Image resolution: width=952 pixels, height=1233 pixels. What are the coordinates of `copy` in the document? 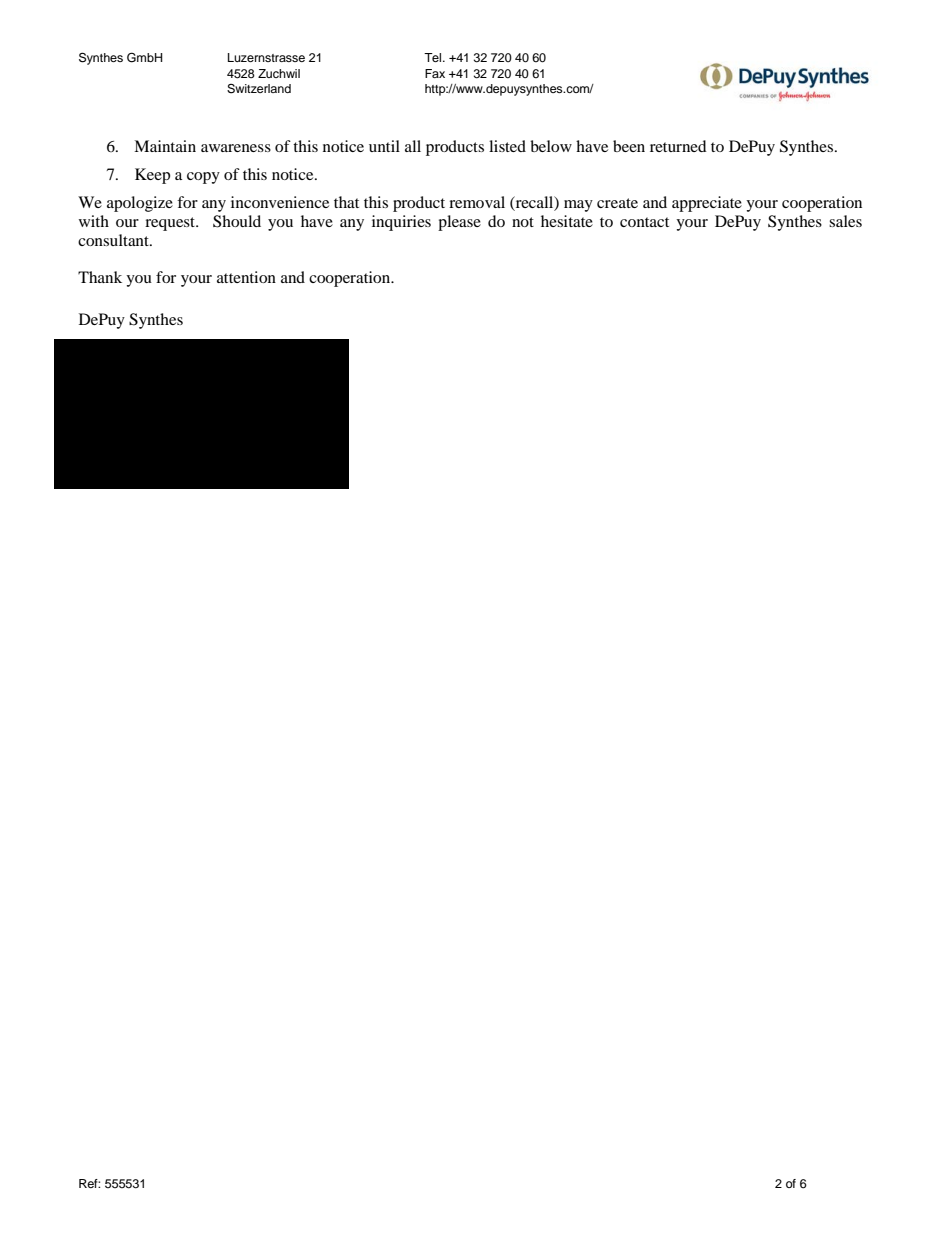 It's located at (203, 178).
